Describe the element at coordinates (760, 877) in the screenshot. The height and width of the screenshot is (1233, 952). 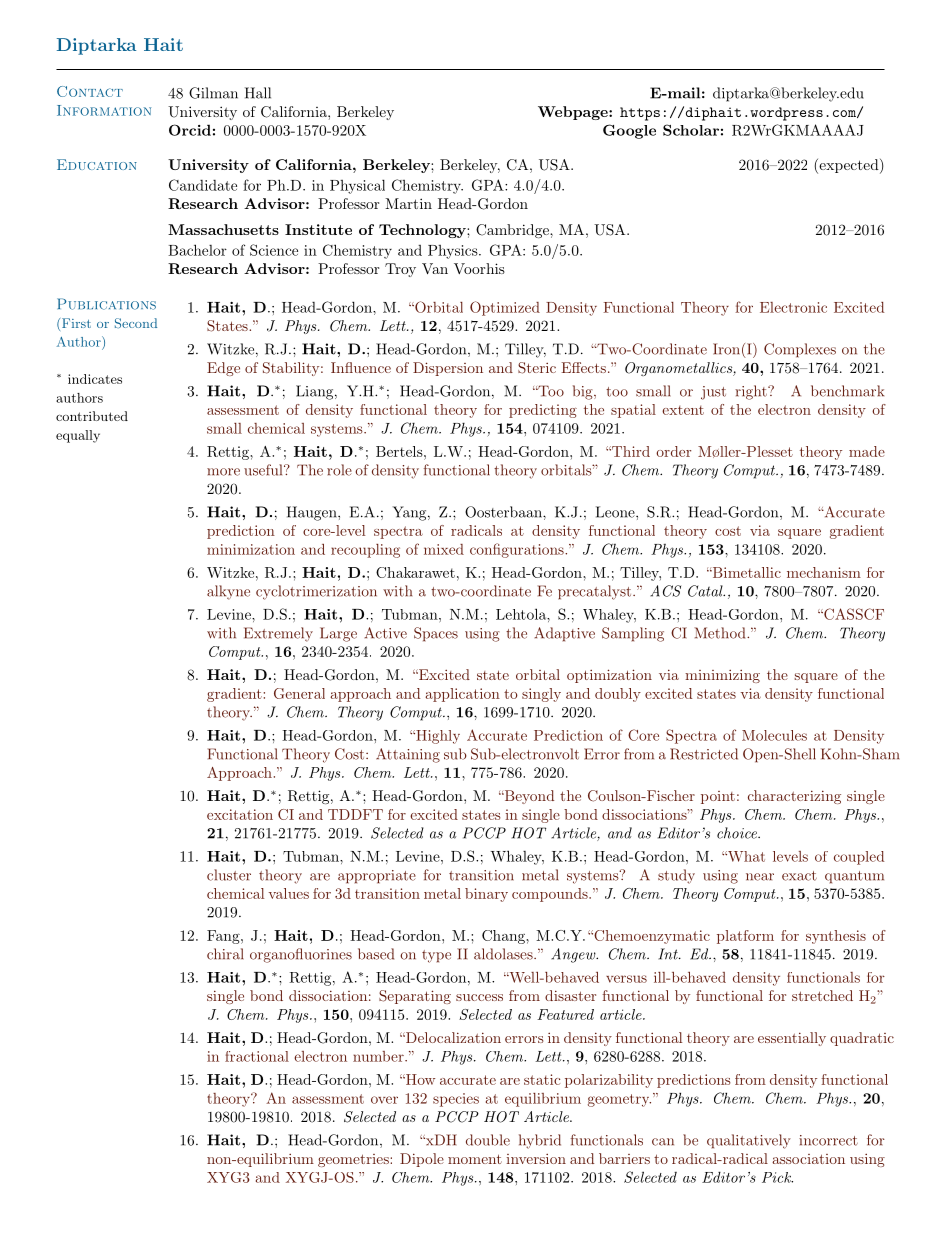
I see `near` at that location.
